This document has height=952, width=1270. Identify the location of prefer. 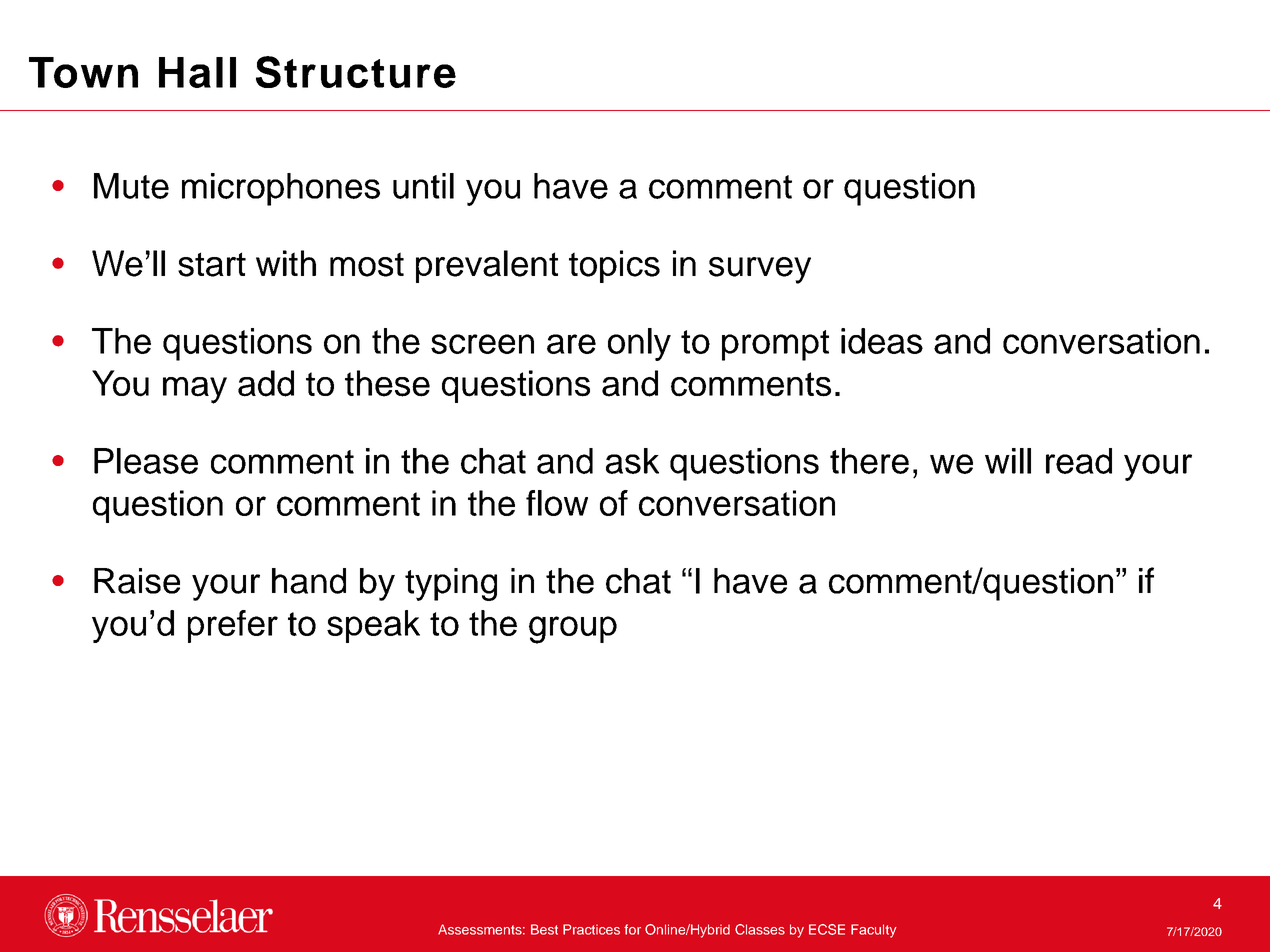
(233, 626).
